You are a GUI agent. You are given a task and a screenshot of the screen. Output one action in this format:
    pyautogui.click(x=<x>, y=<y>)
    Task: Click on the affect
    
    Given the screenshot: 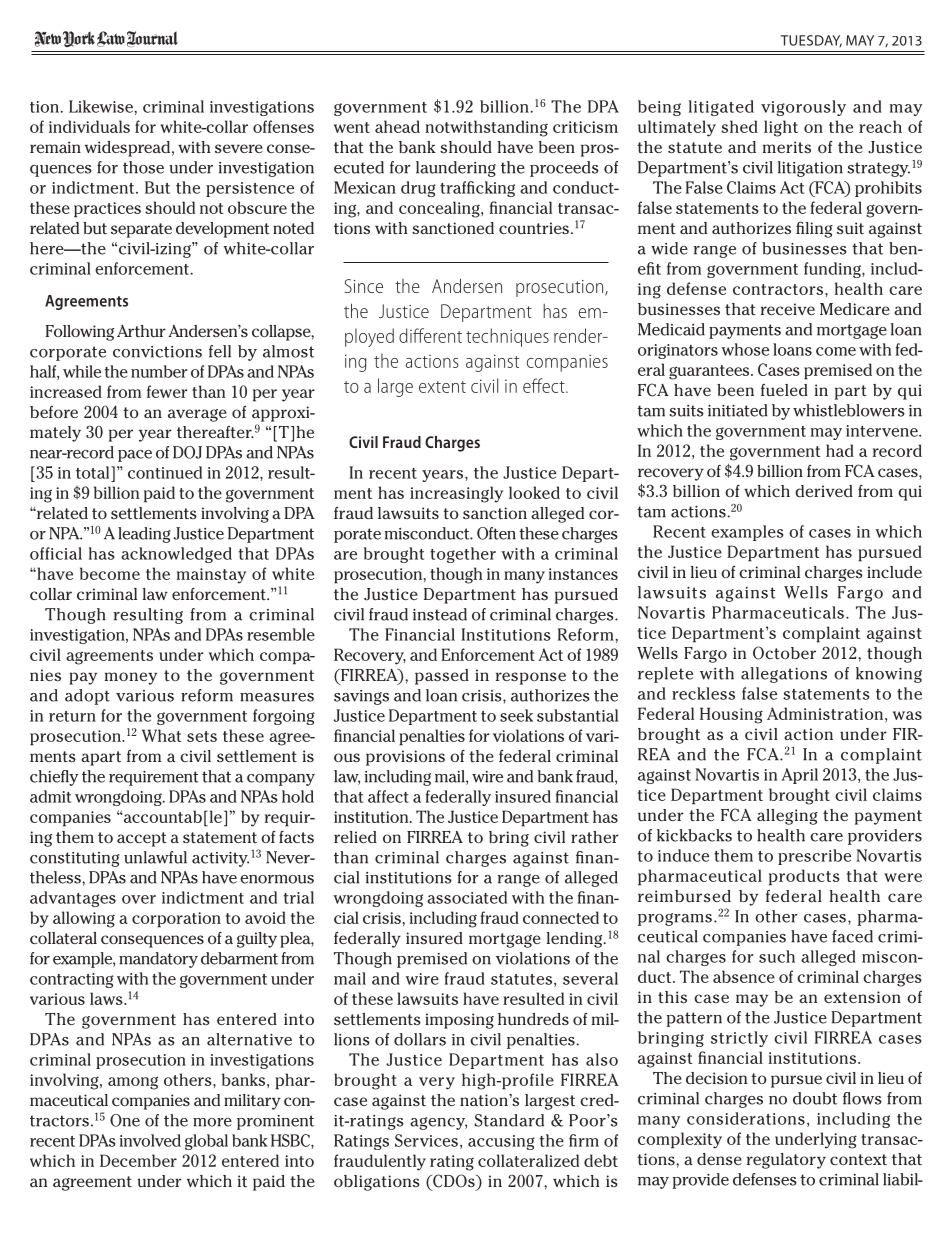 What is the action you would take?
    pyautogui.click(x=388, y=796)
